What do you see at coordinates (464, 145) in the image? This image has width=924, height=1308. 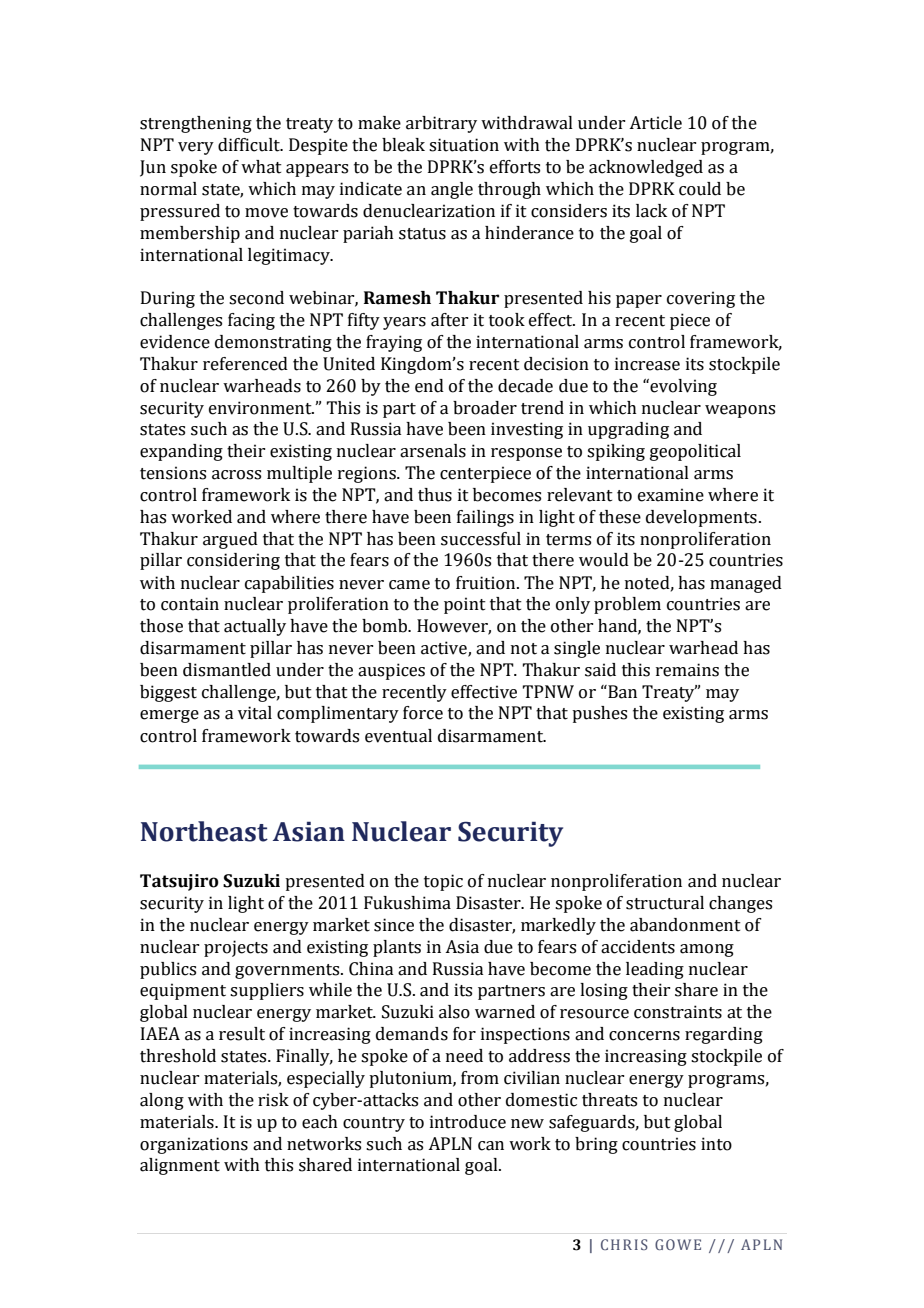 I see `situation` at bounding box center [464, 145].
